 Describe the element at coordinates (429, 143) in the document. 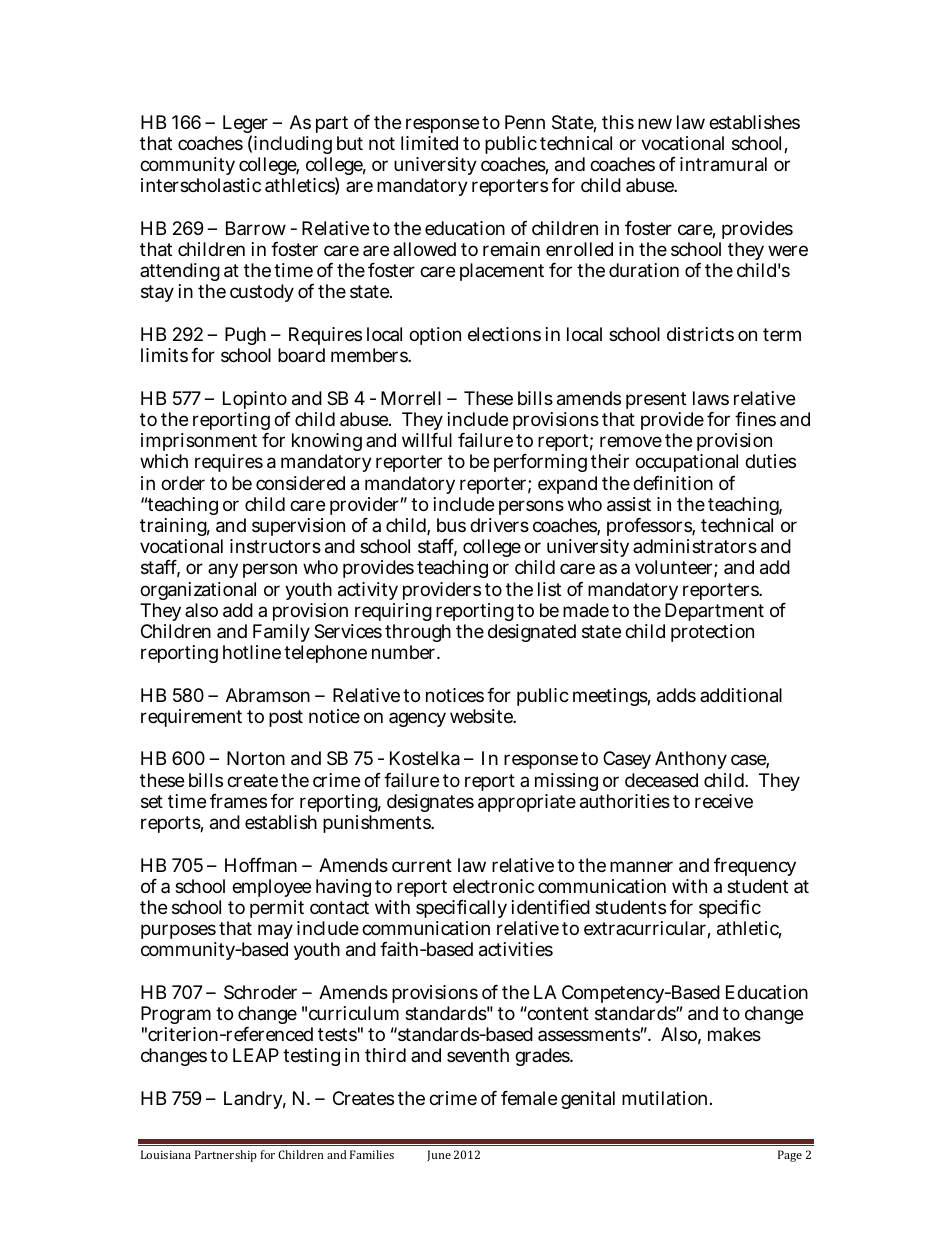

I see `limited` at that location.
